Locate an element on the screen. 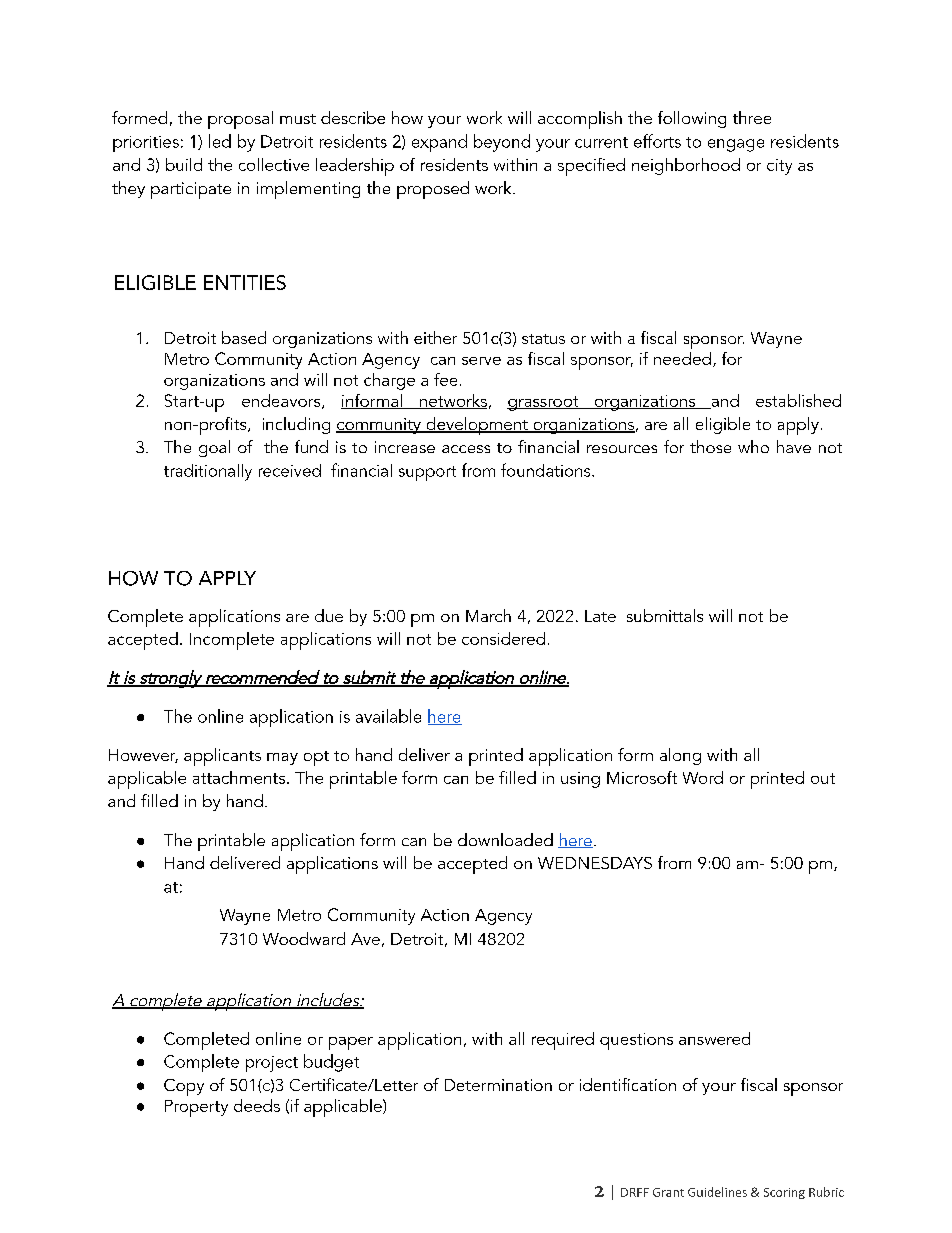 This screenshot has height=1233, width=952. beyond is located at coordinates (502, 143).
